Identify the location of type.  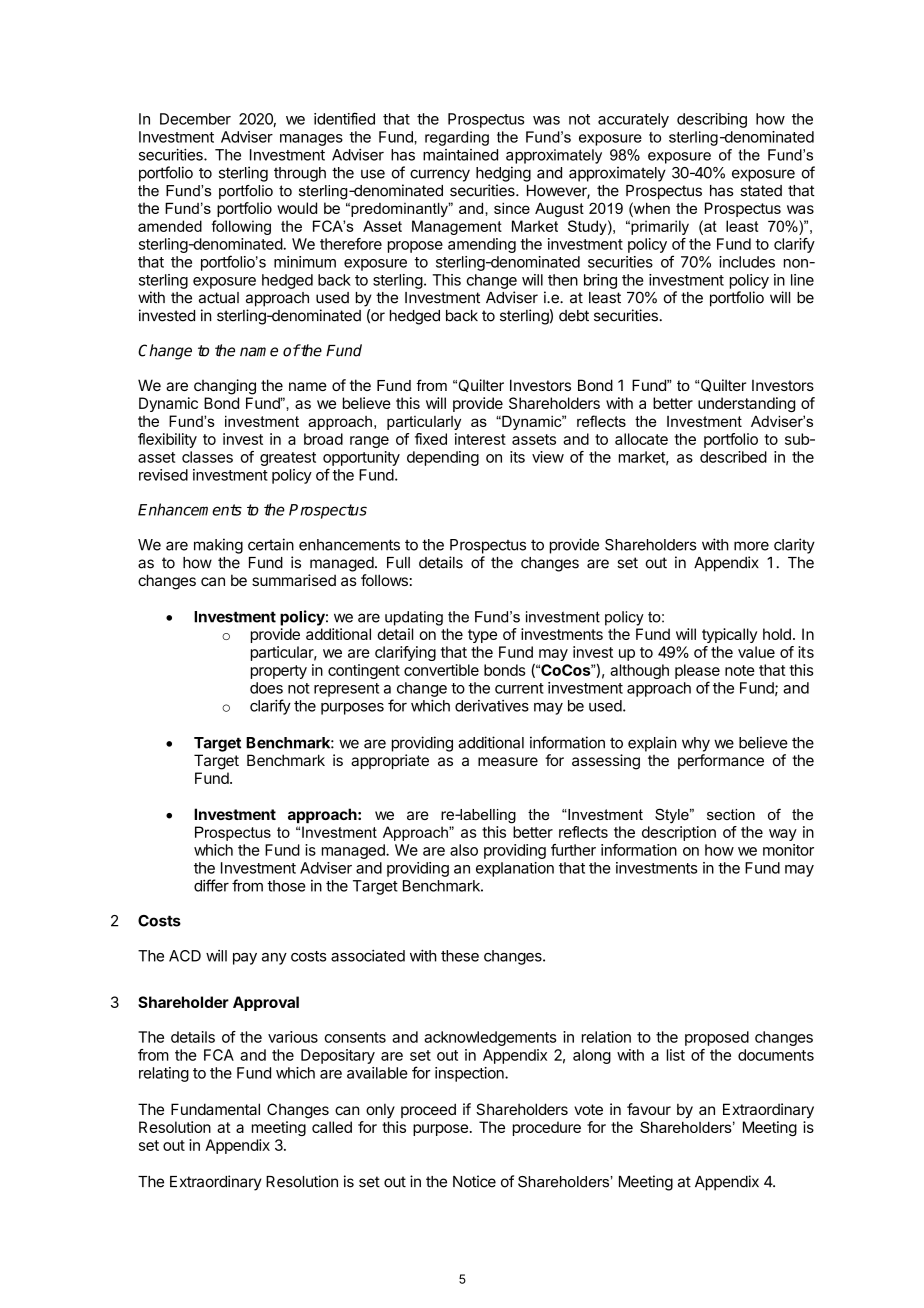
(482, 636).
